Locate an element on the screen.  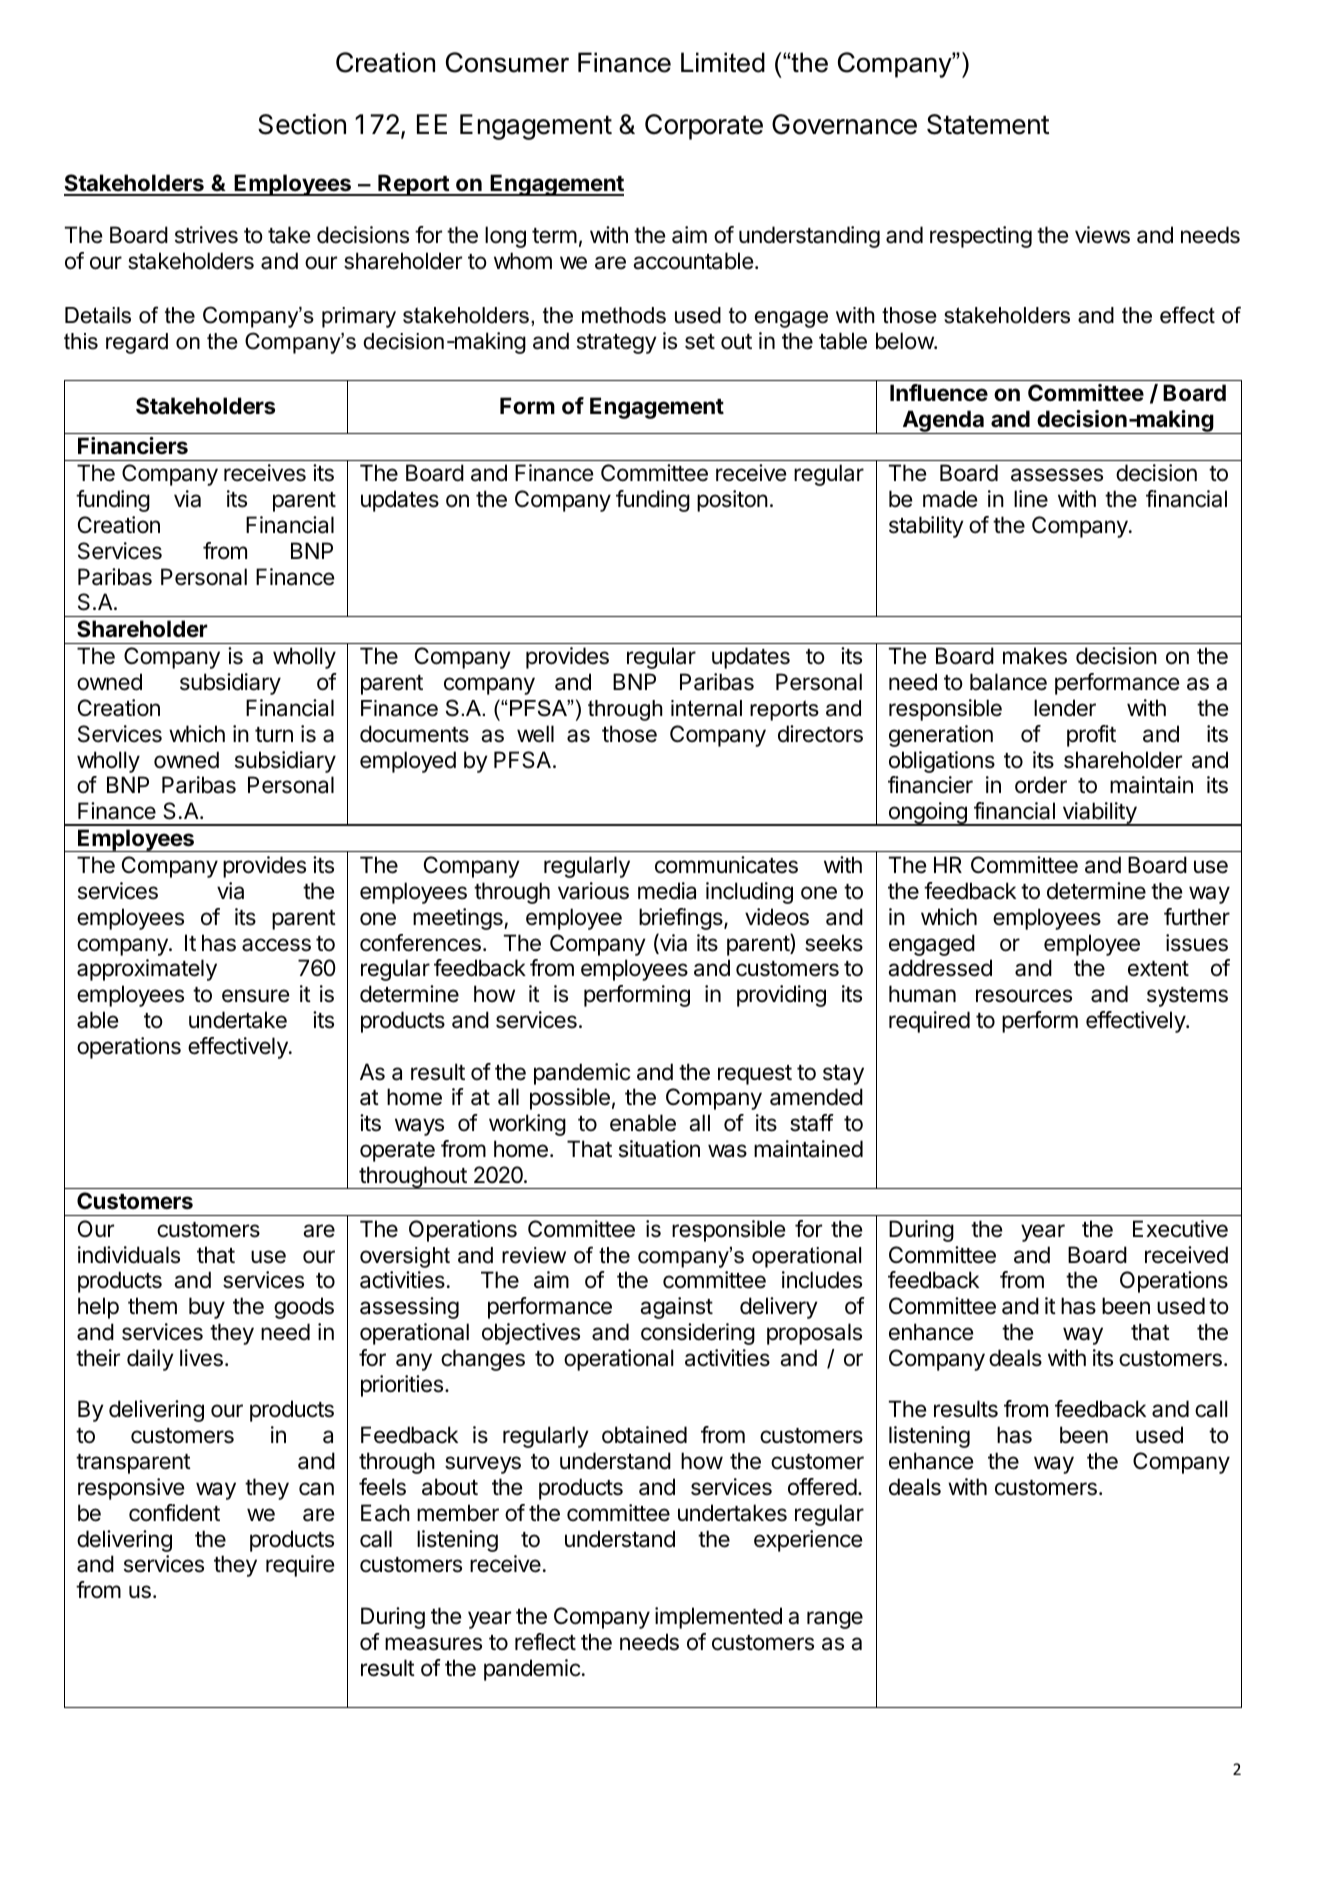
ensure is located at coordinates (255, 996).
